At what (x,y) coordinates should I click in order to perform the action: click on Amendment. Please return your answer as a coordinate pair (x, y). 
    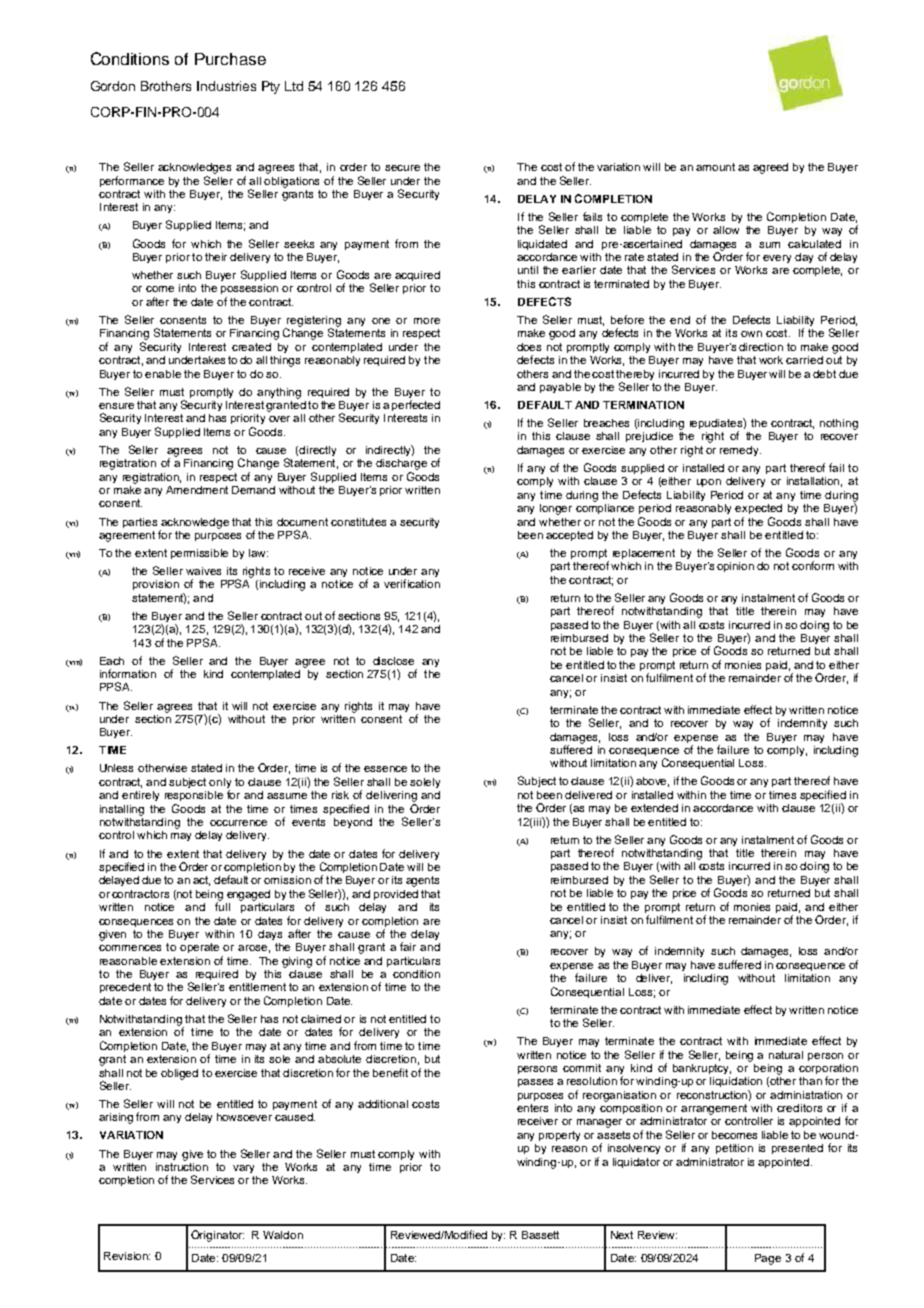
    Looking at the image, I should click on (197, 490).
